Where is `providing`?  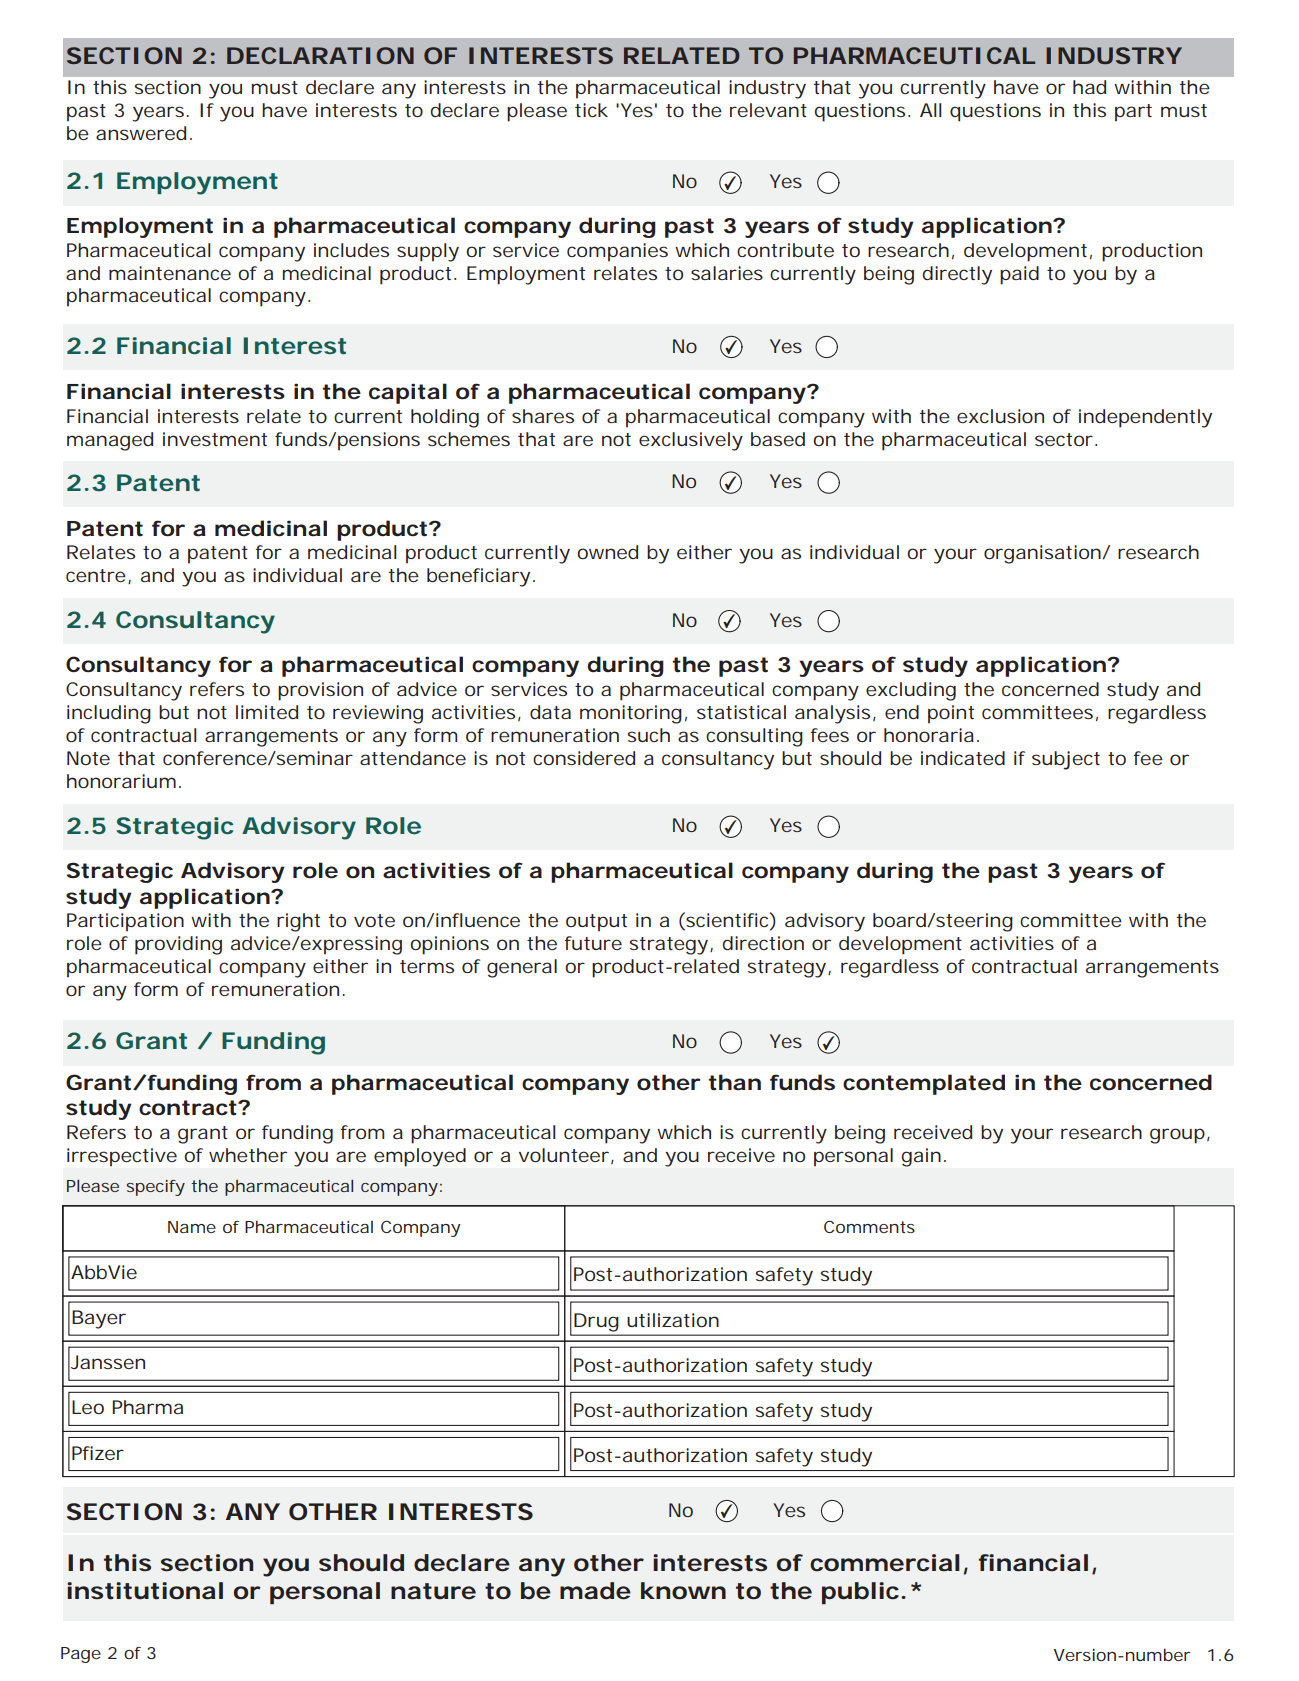 providing is located at coordinates (178, 945).
